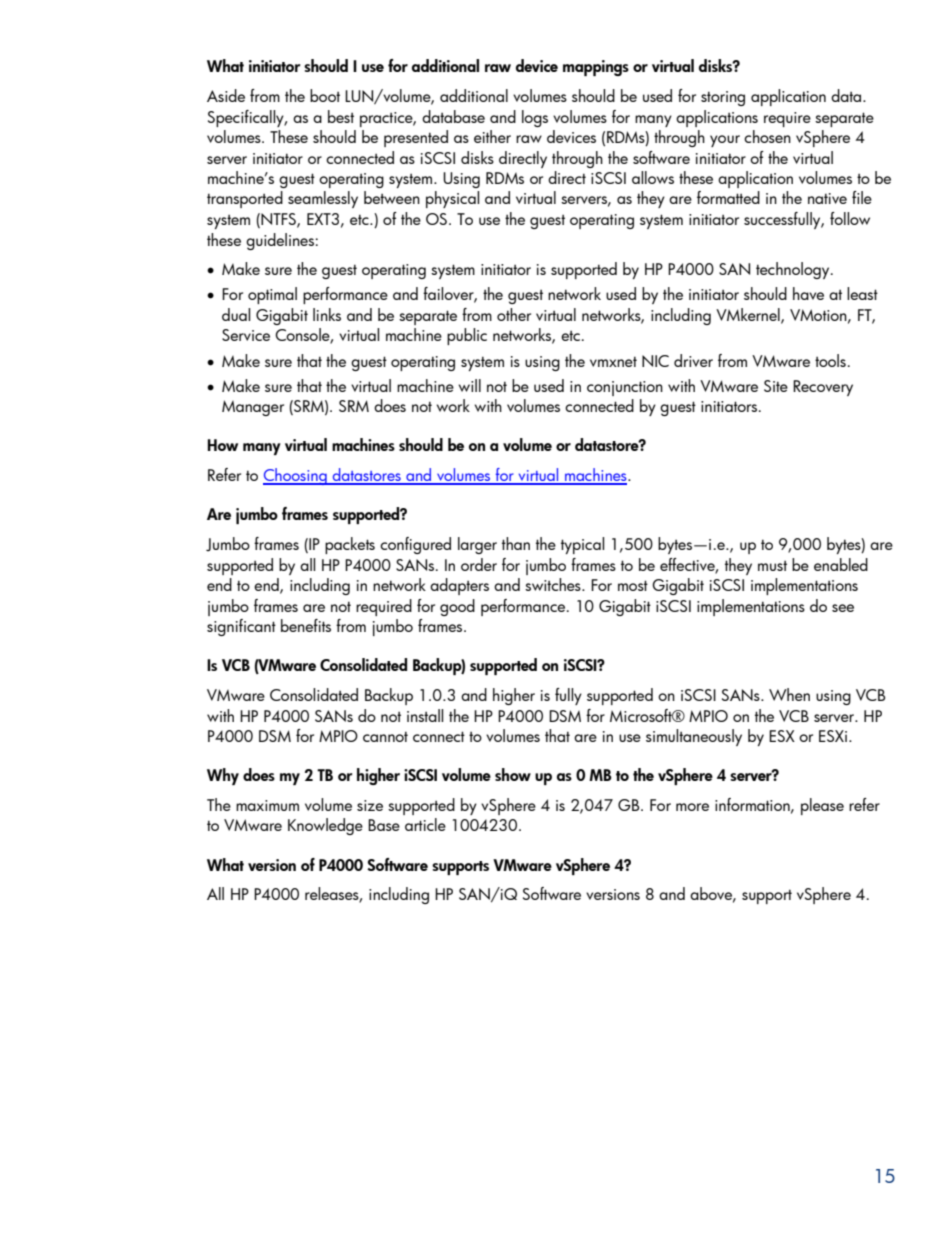 The height and width of the image is (1233, 952). What do you see at coordinates (723, 98) in the image?
I see `storing` at bounding box center [723, 98].
